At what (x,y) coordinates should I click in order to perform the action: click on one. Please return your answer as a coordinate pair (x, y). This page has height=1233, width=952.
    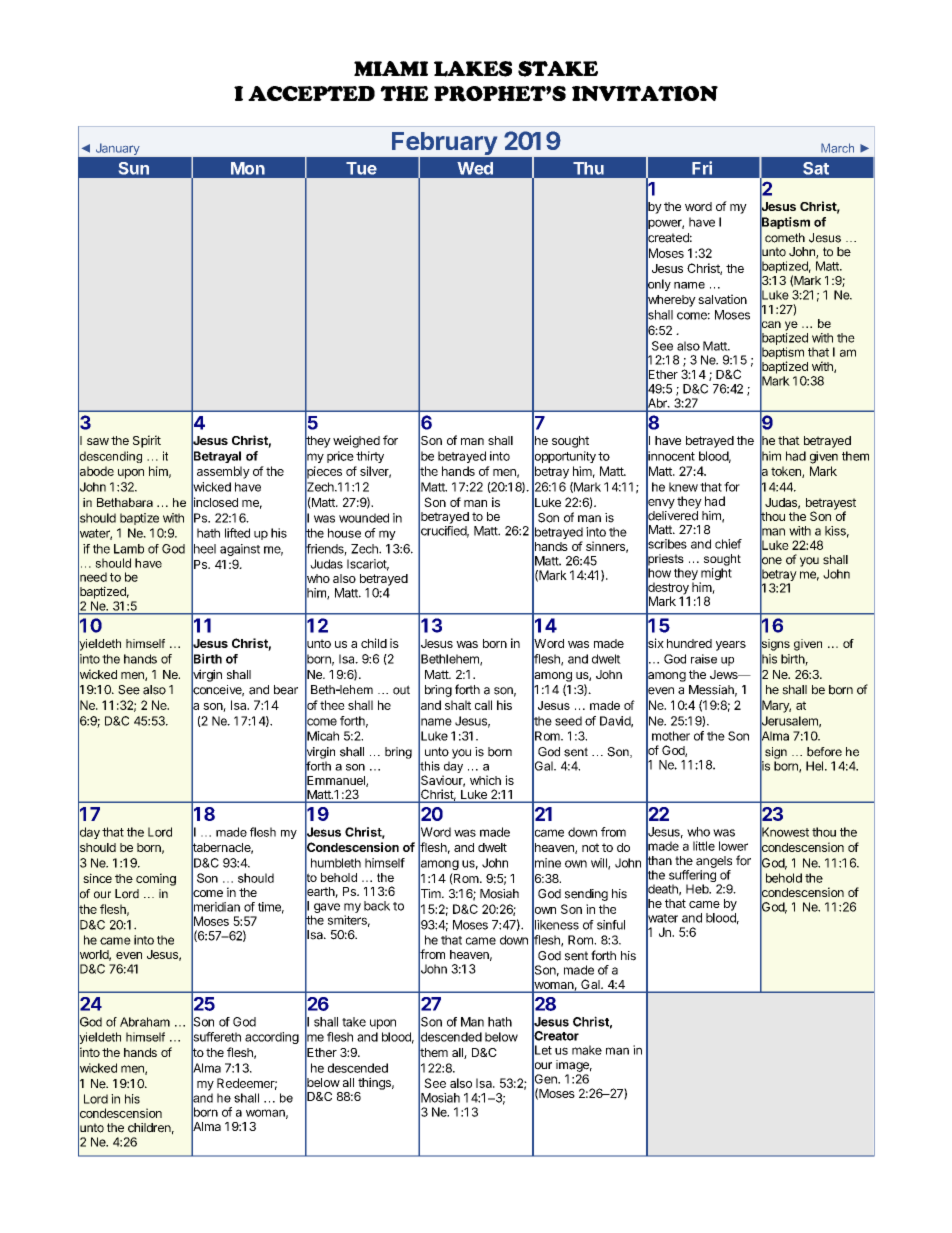
    Looking at the image, I should click on (771, 561).
